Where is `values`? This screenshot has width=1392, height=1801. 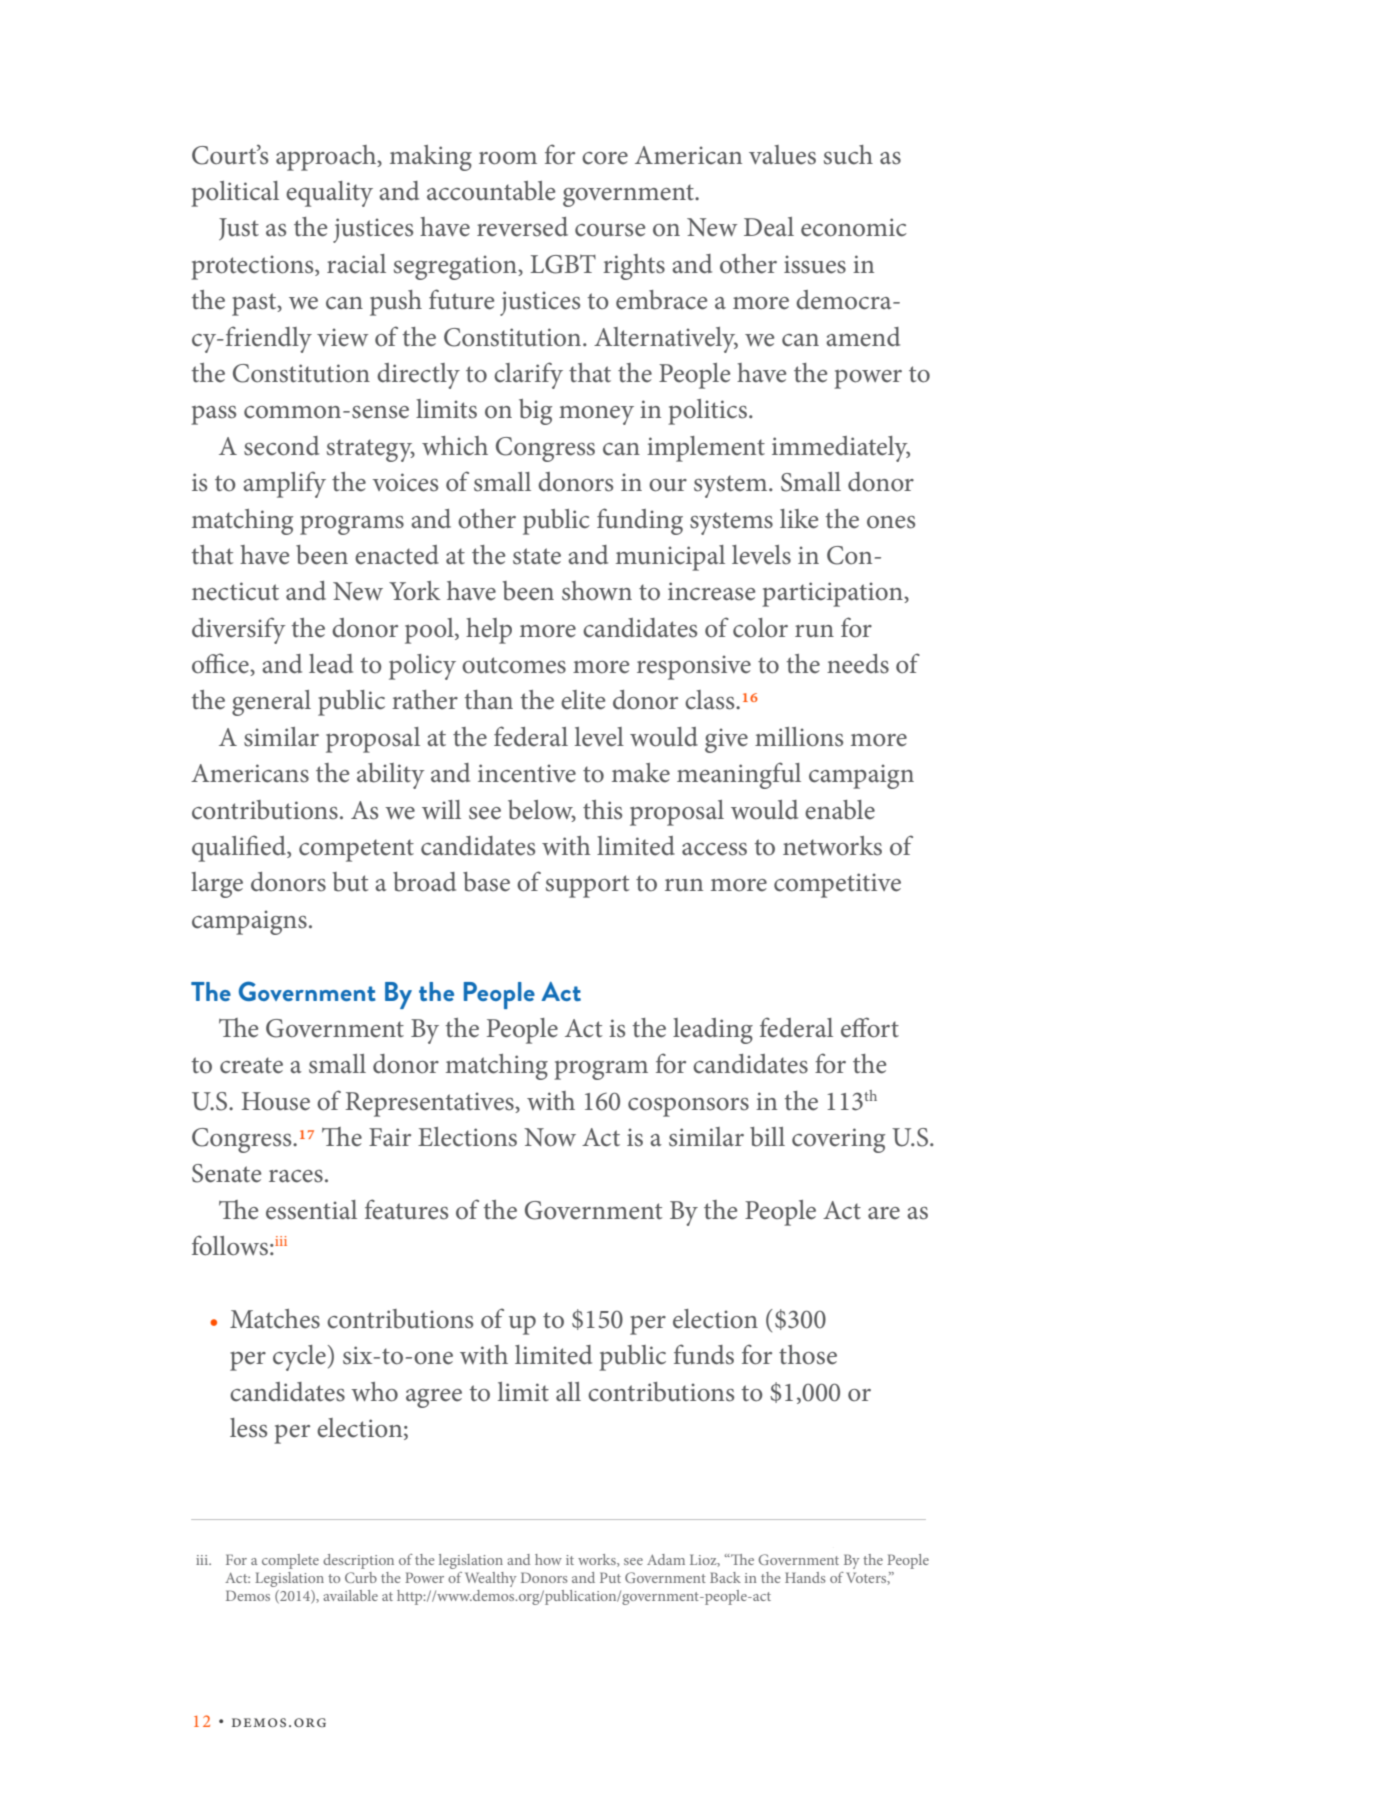
values is located at coordinates (782, 155).
